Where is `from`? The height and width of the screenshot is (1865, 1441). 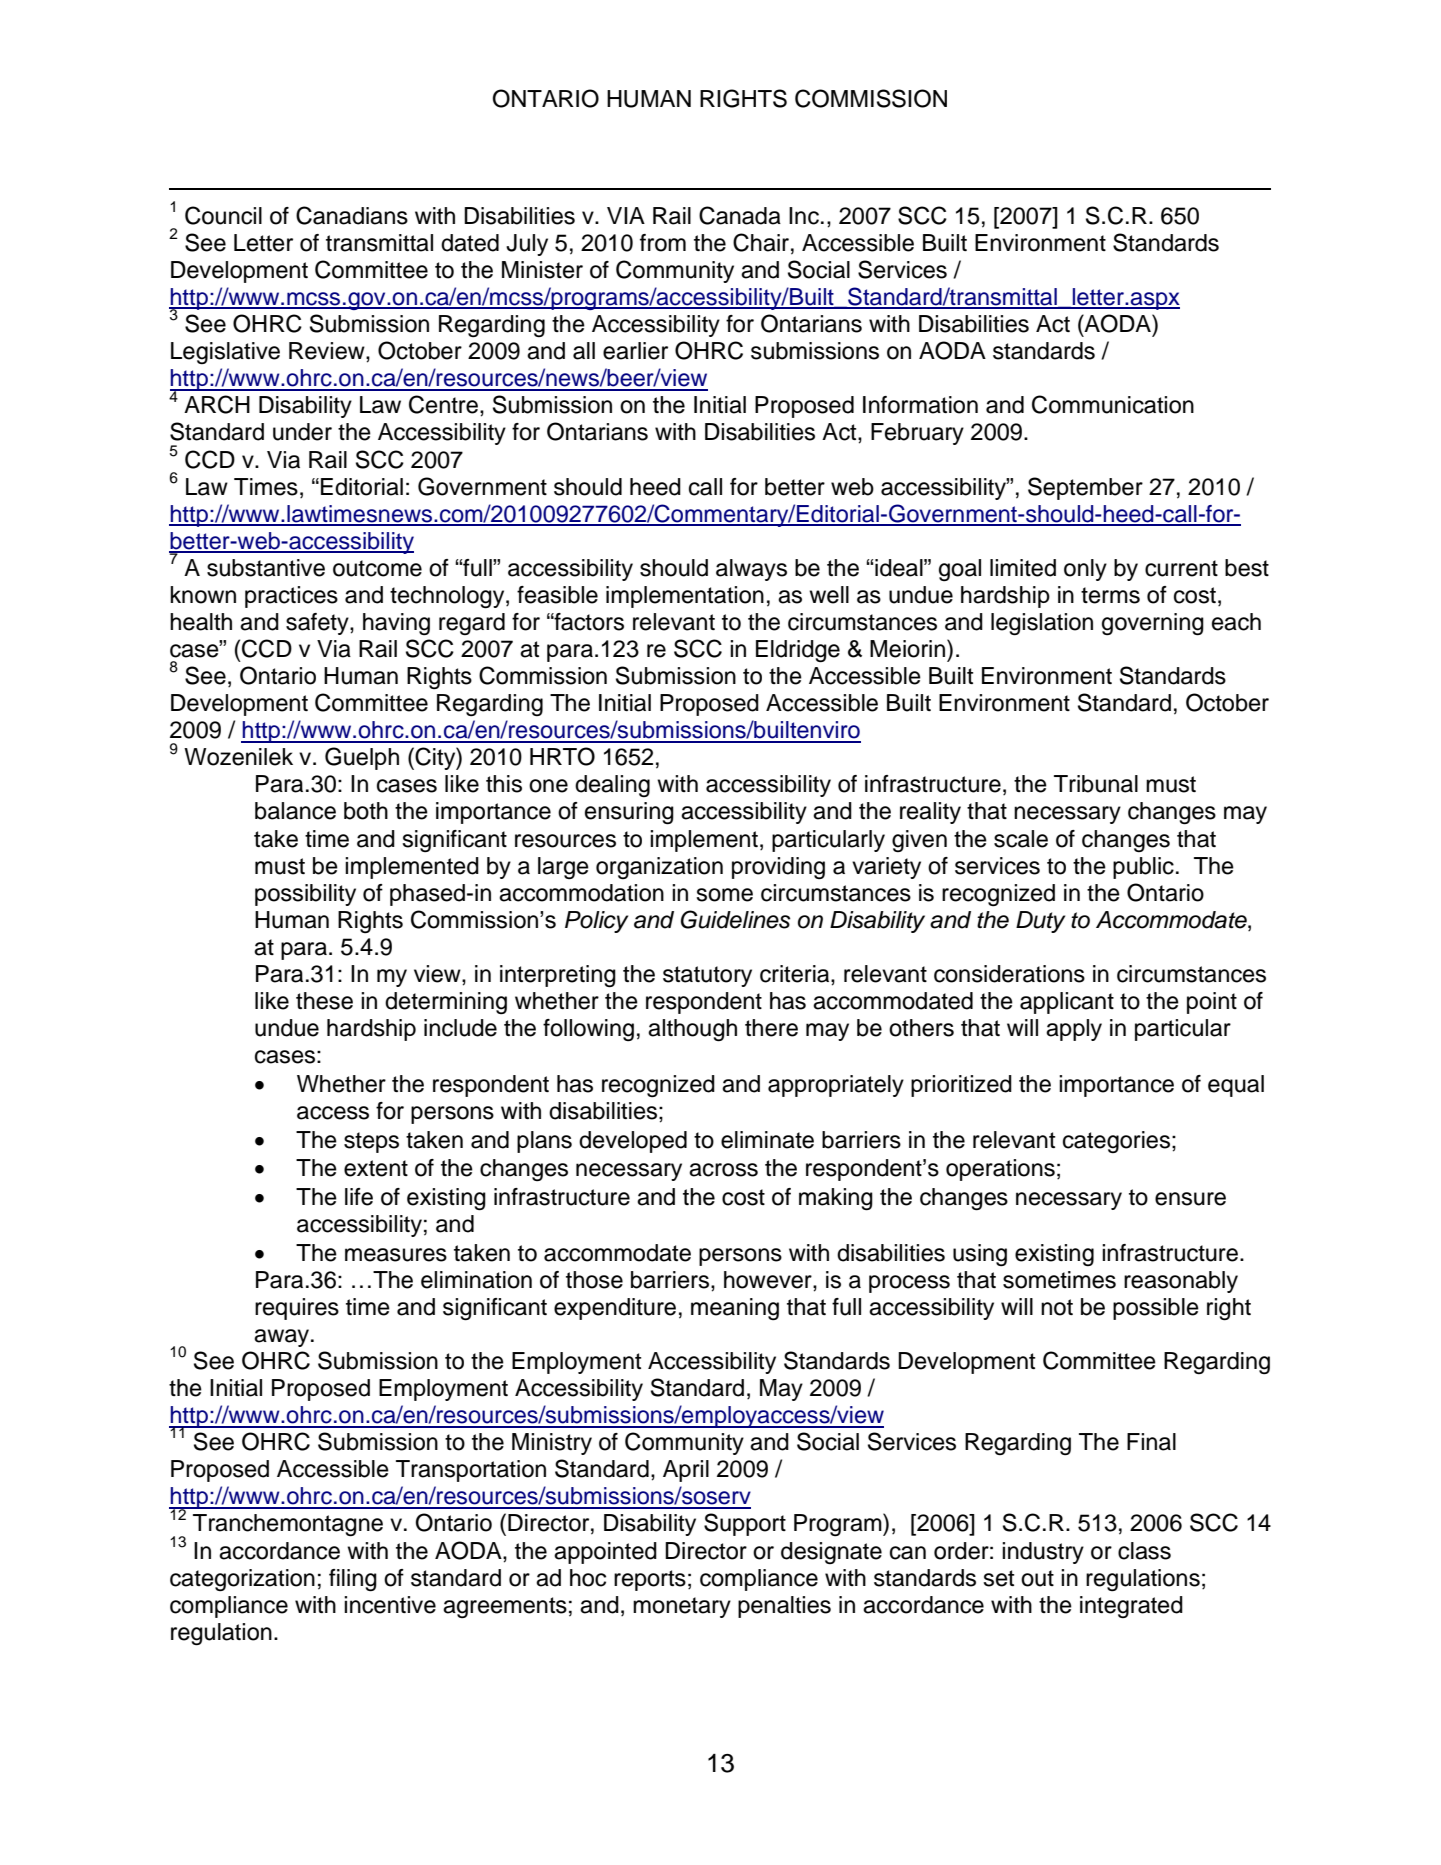 from is located at coordinates (663, 243).
